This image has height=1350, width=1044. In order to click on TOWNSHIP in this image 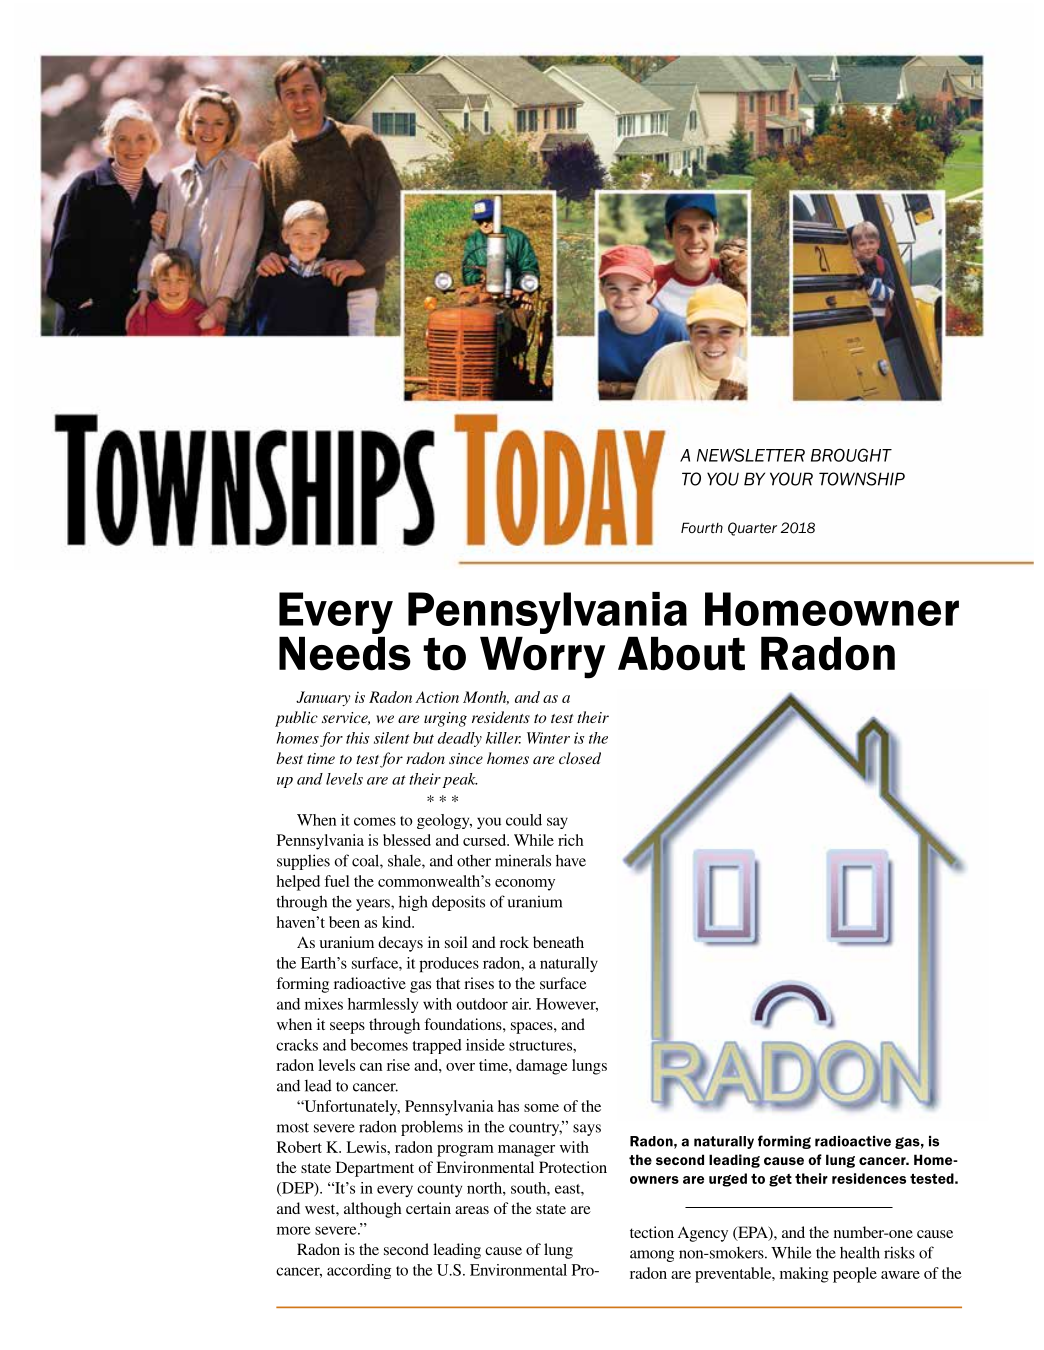, I will do `click(862, 479)`.
